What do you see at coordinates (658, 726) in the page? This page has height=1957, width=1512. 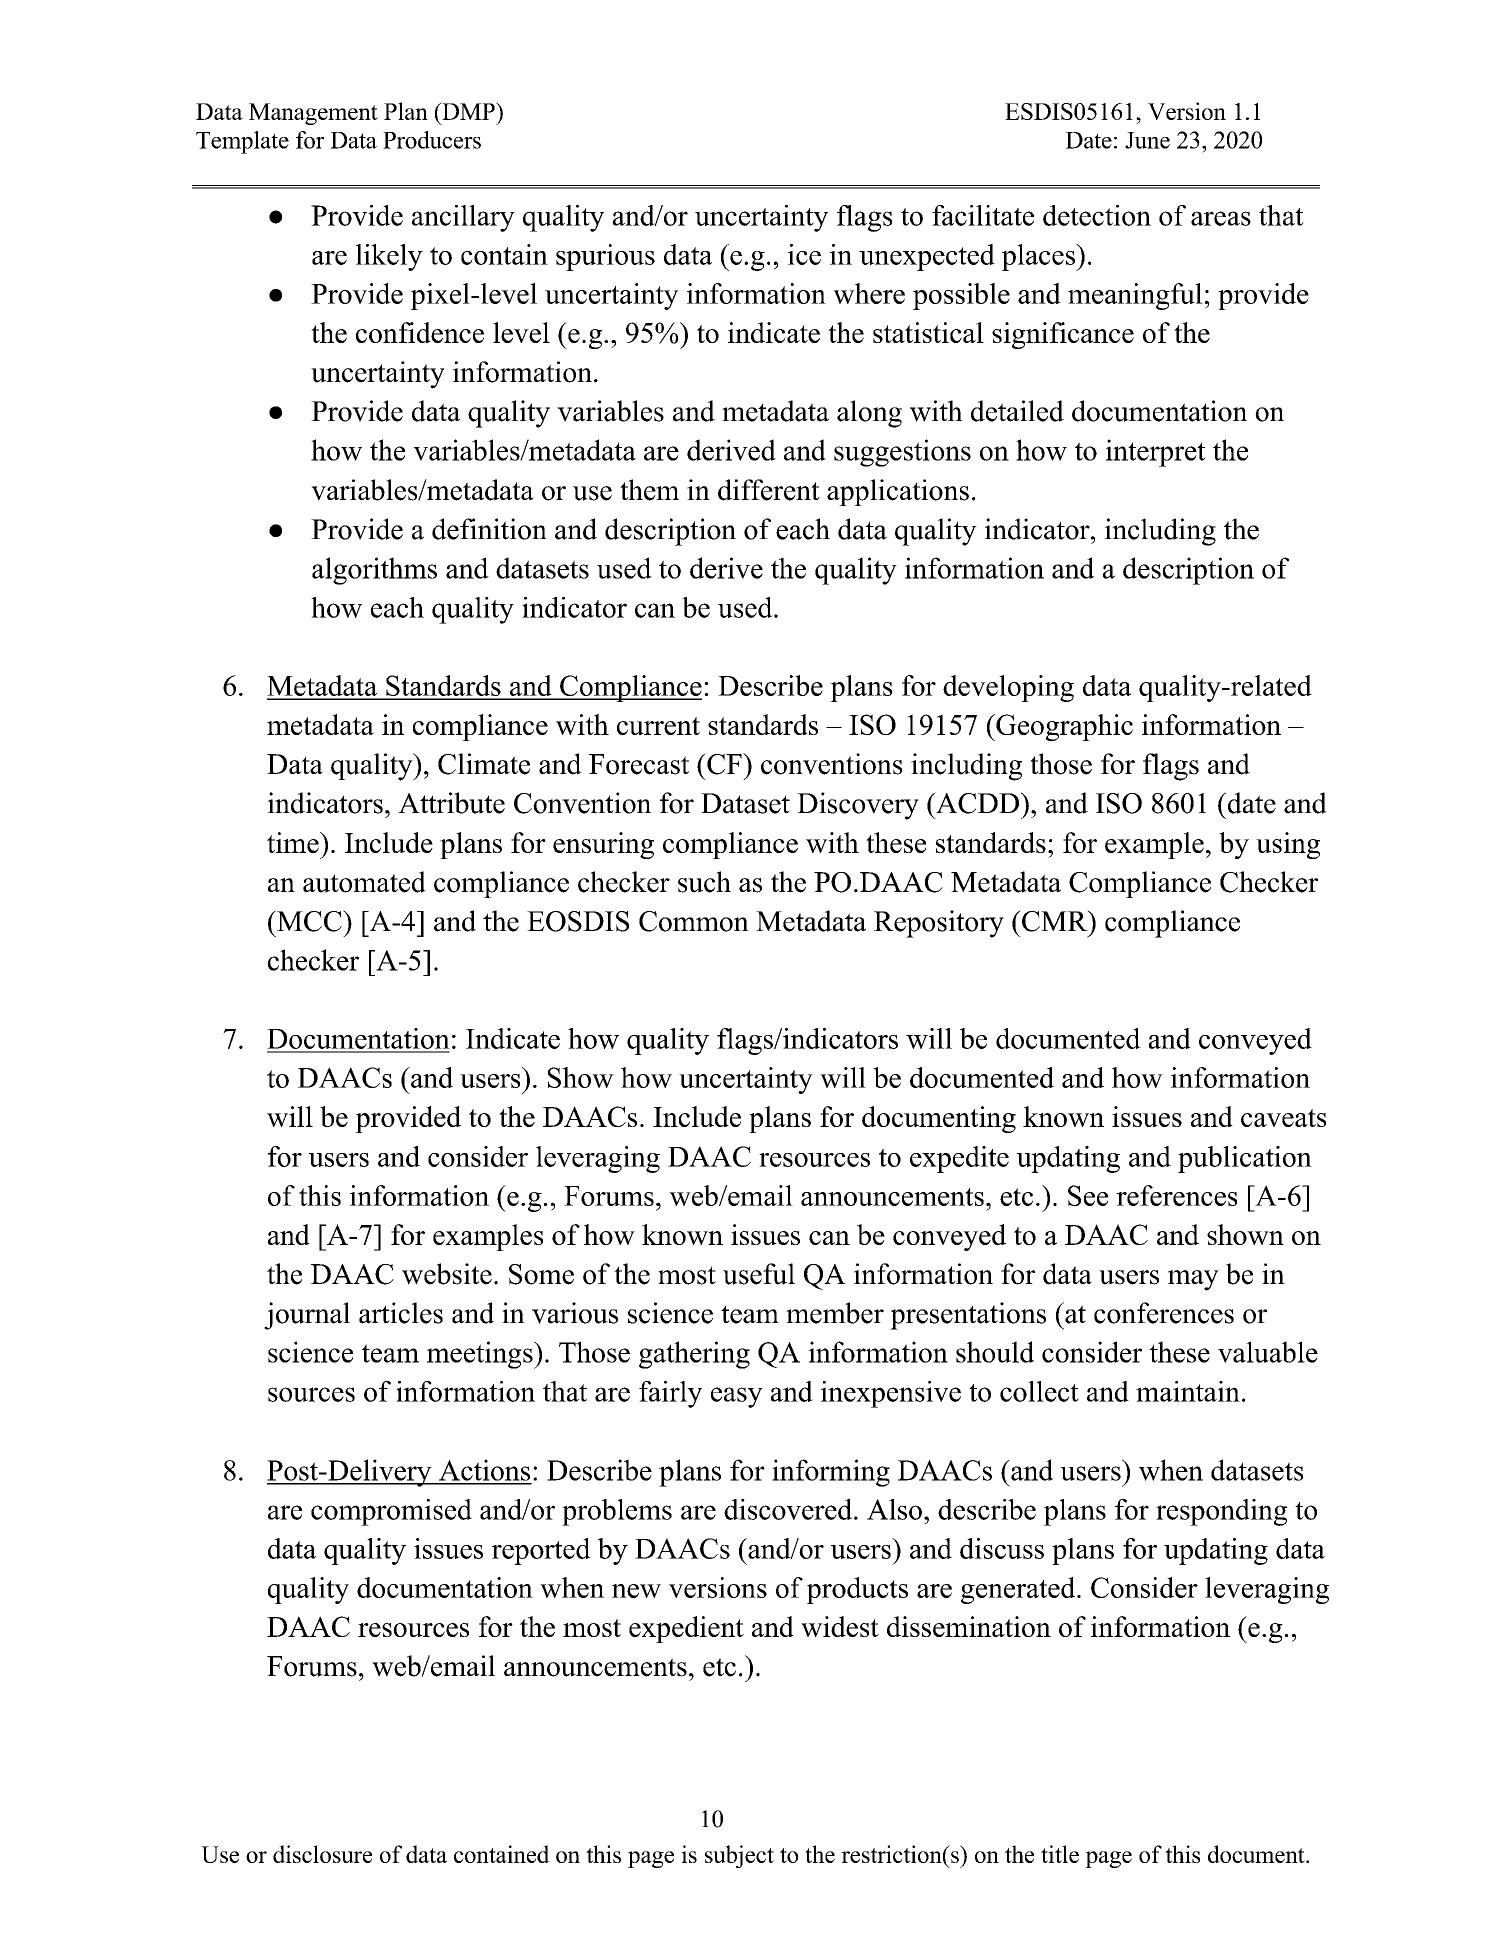 I see `current` at bounding box center [658, 726].
